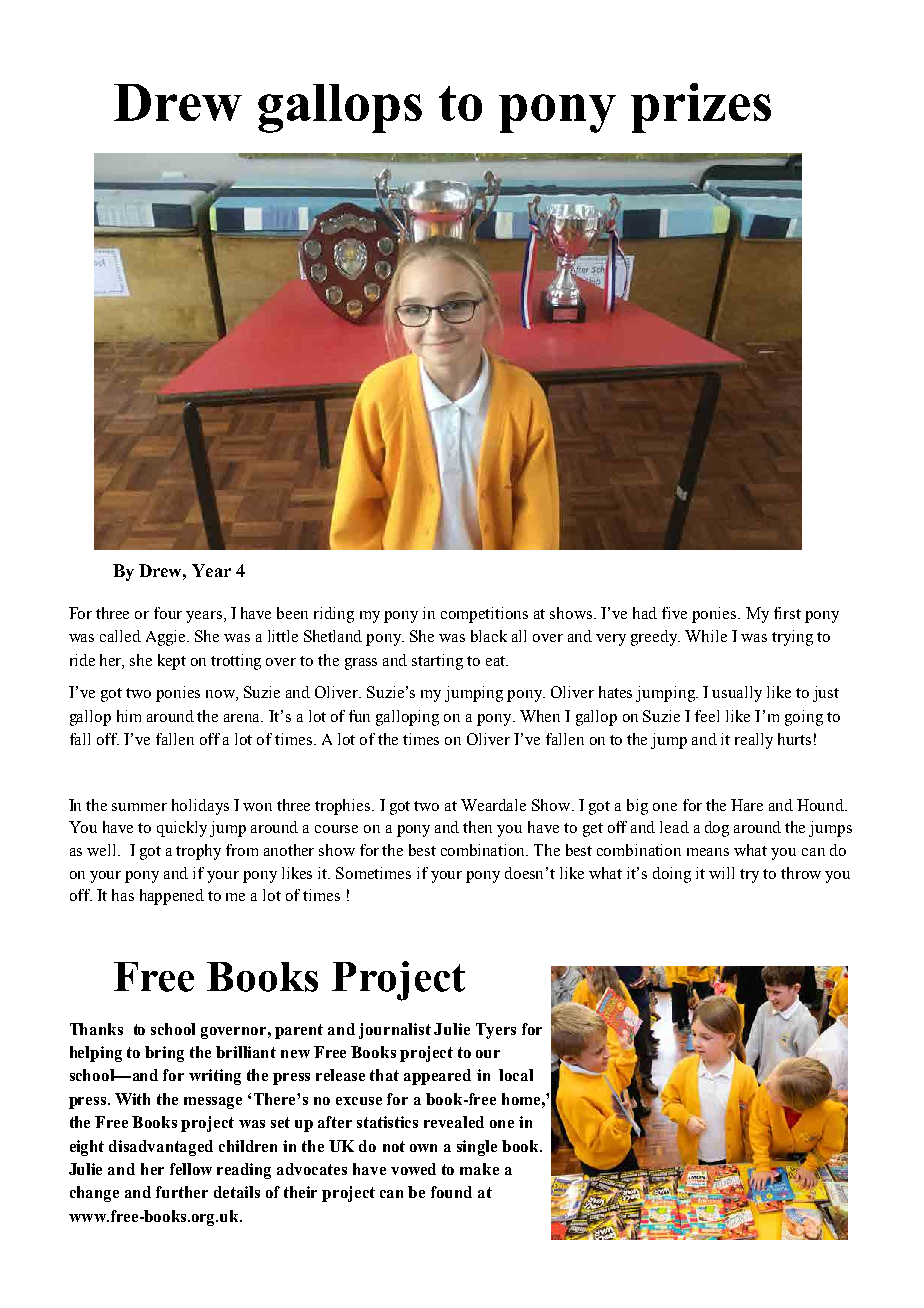 The image size is (924, 1308). What do you see at coordinates (484, 615) in the screenshot?
I see `competitions` at bounding box center [484, 615].
